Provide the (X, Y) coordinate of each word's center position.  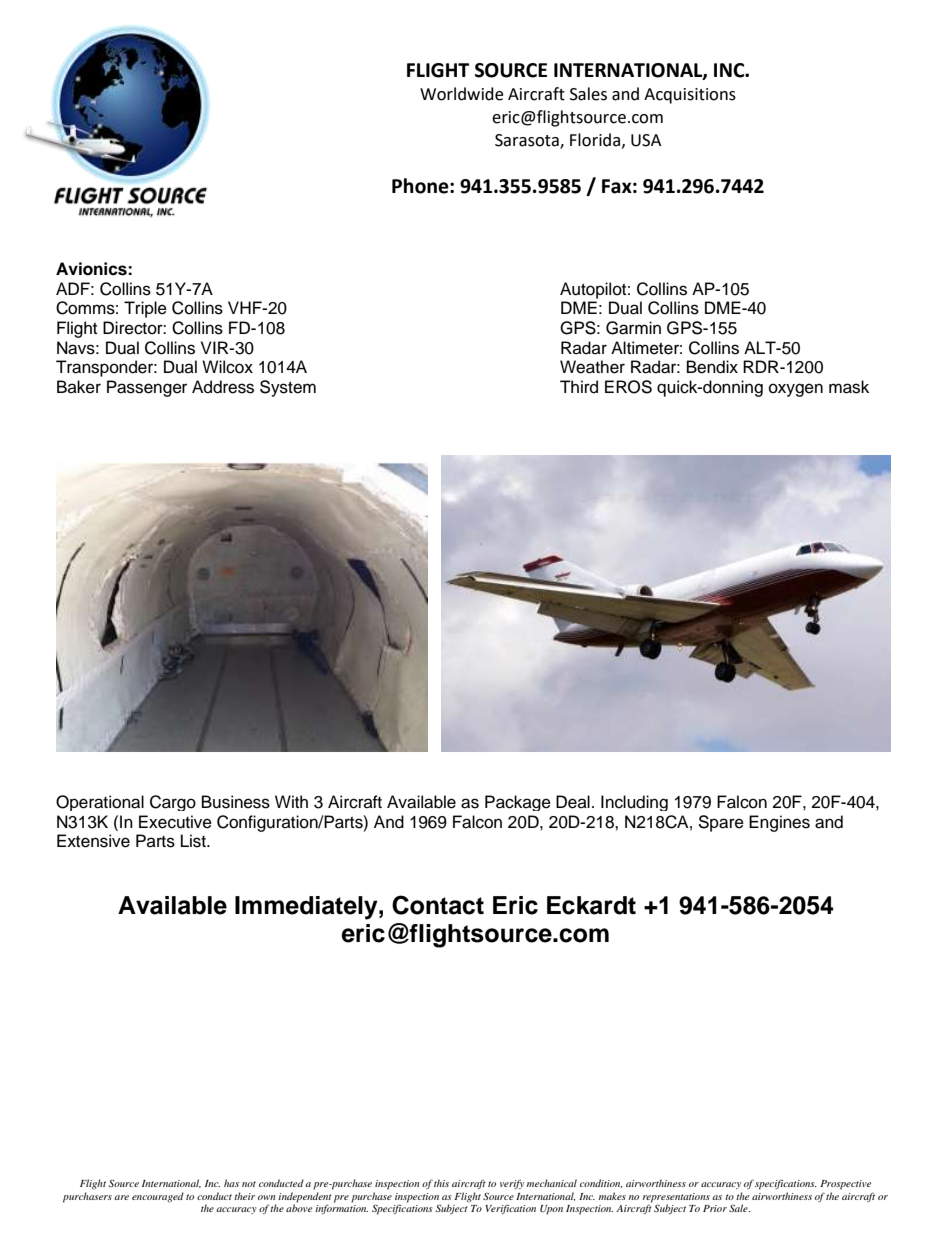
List (194, 841)
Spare (721, 823)
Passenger (147, 388)
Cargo (173, 803)
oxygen (796, 390)
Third (579, 387)
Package (518, 803)
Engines (779, 823)
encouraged (158, 1197)
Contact (438, 905)
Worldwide (461, 94)
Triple (145, 309)
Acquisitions (690, 96)
